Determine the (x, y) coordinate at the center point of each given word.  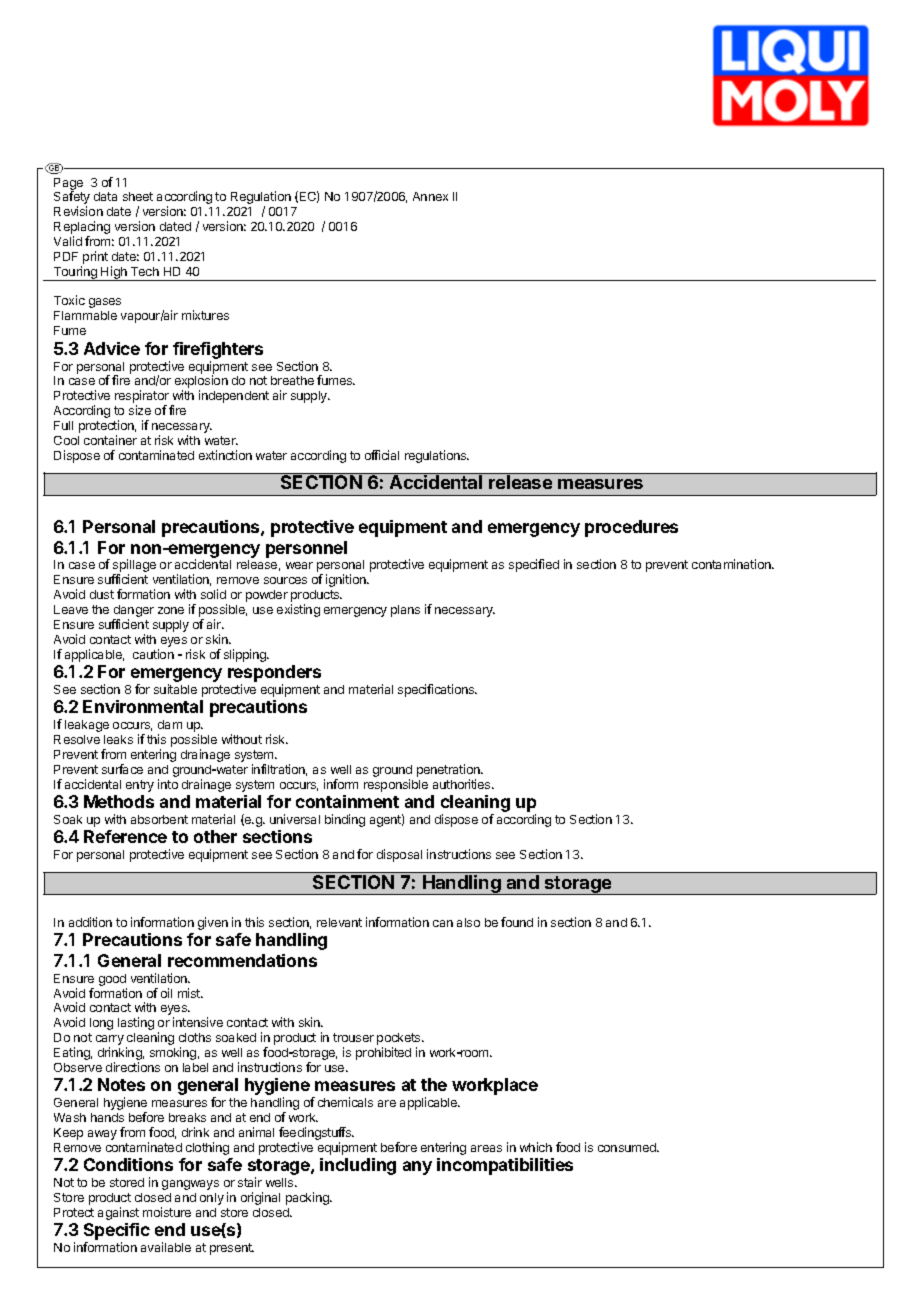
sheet (138, 196)
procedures (631, 528)
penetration (449, 770)
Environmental (143, 706)
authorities (463, 784)
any (417, 1168)
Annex (430, 196)
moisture (167, 1212)
